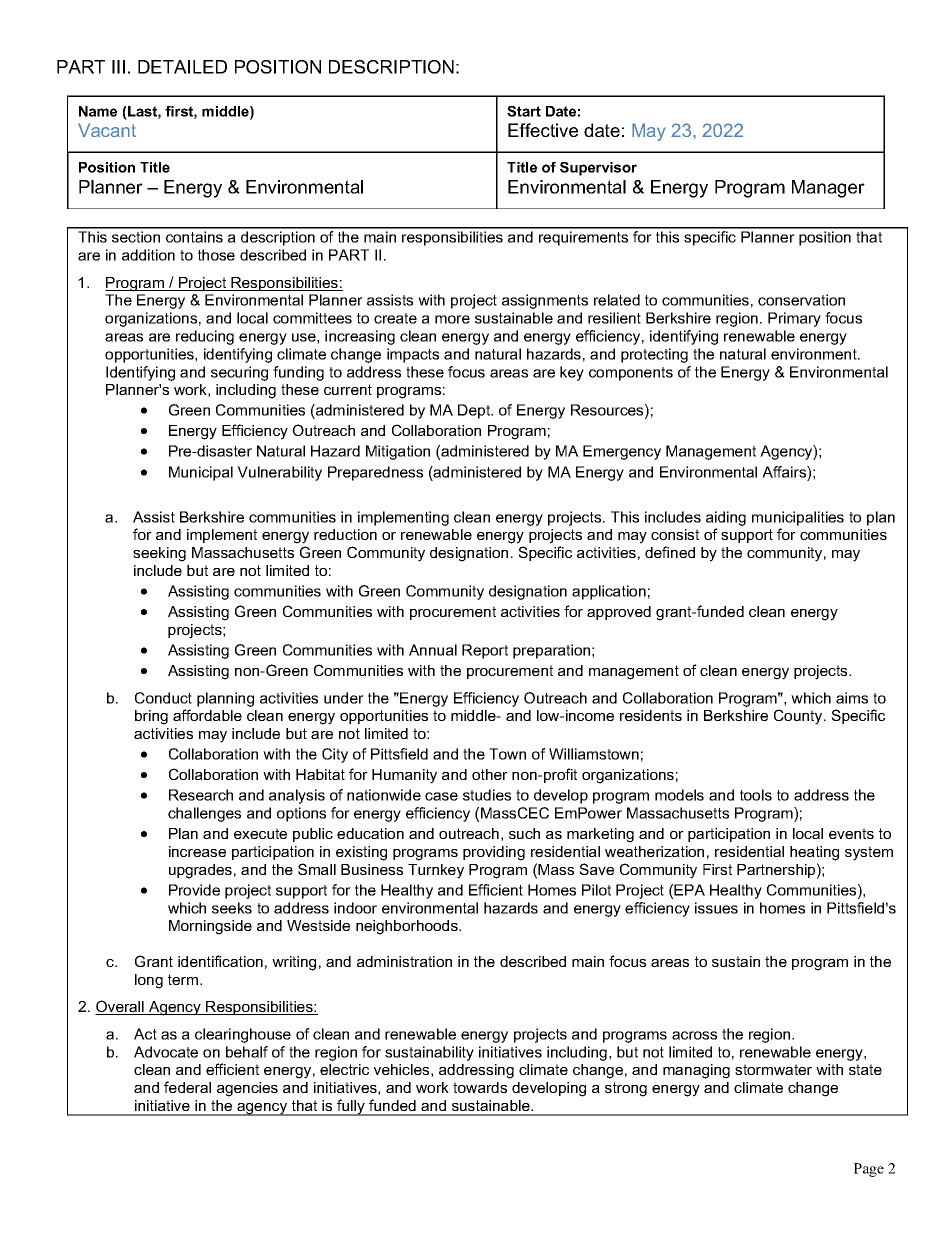 Image resolution: width=952 pixels, height=1233 pixels. Describe the element at coordinates (828, 189) in the page. I see `Manager` at that location.
